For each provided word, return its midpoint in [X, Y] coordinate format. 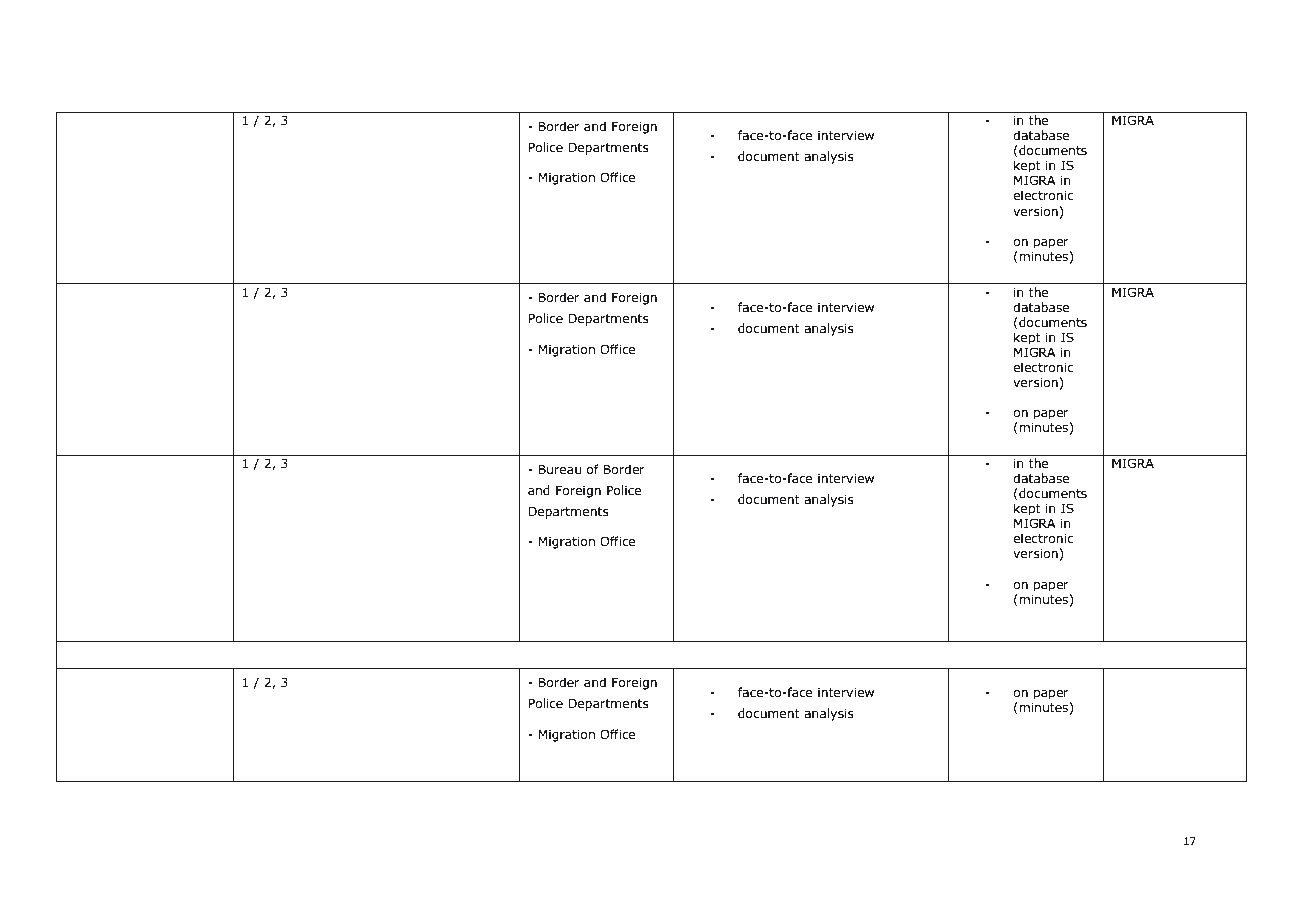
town [104, 676]
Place [84, 649]
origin [163, 464]
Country [93, 465]
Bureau [560, 469]
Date [81, 120]
